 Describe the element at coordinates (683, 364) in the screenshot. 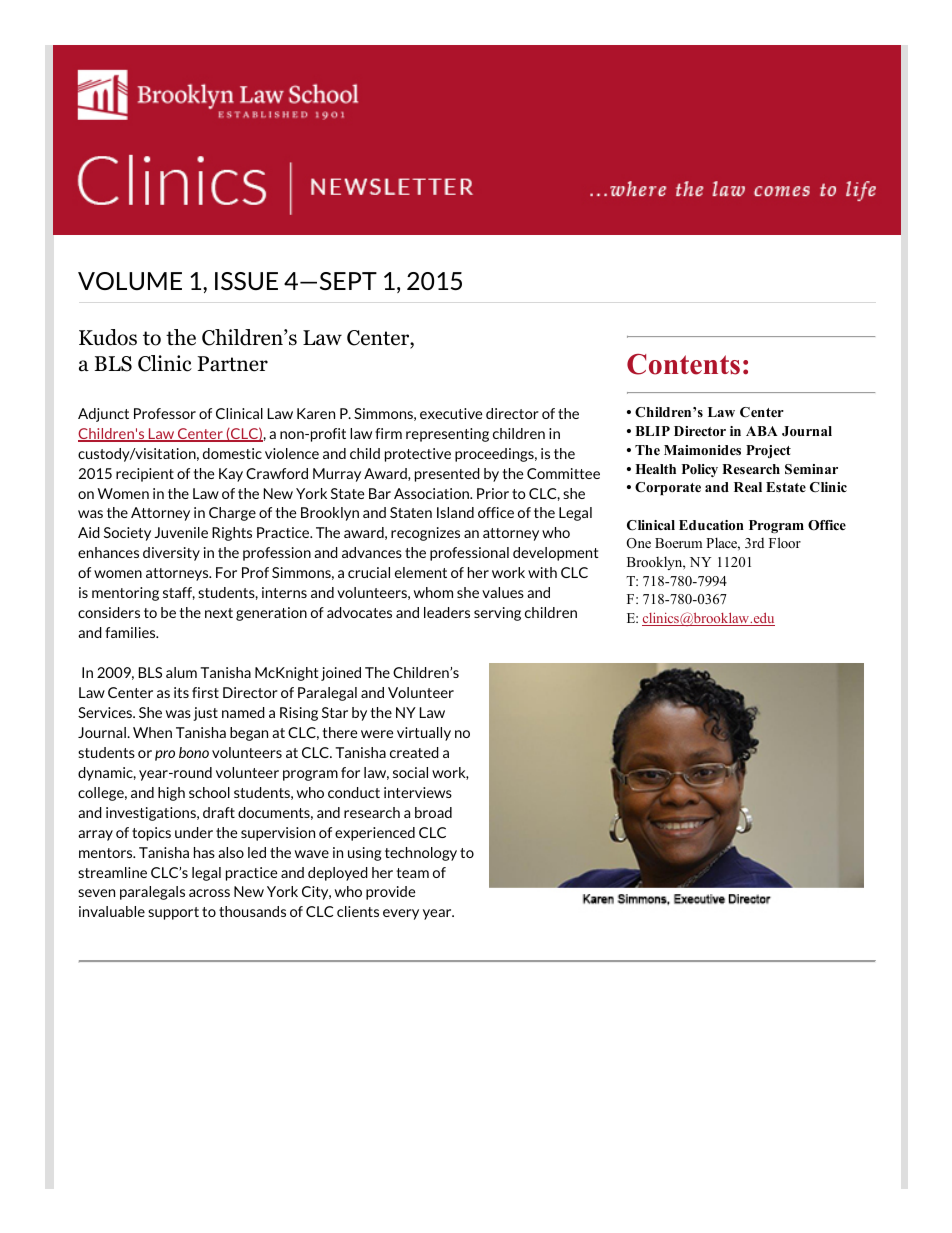

I see `Contents` at that location.
